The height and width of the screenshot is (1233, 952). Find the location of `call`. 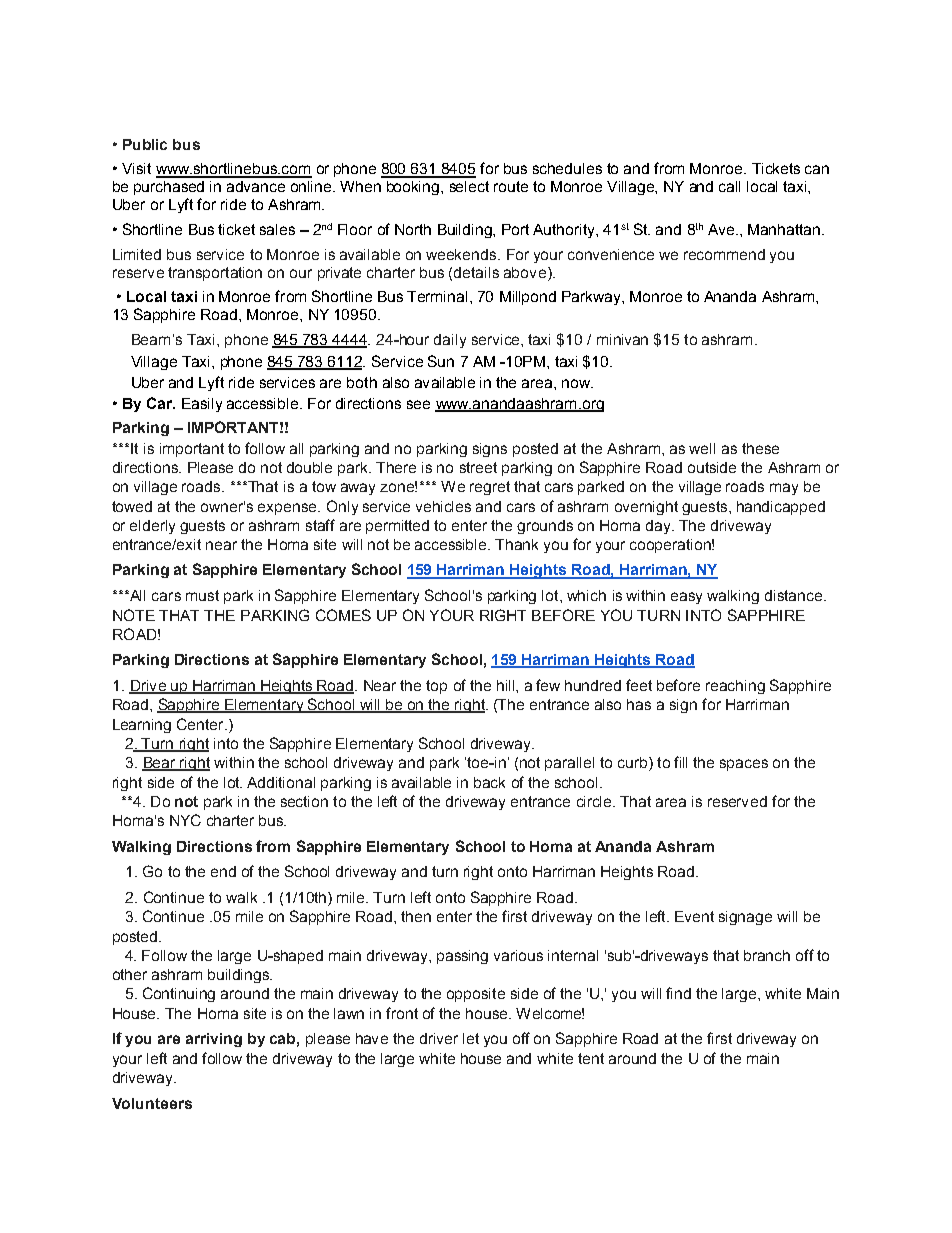

call is located at coordinates (729, 186).
